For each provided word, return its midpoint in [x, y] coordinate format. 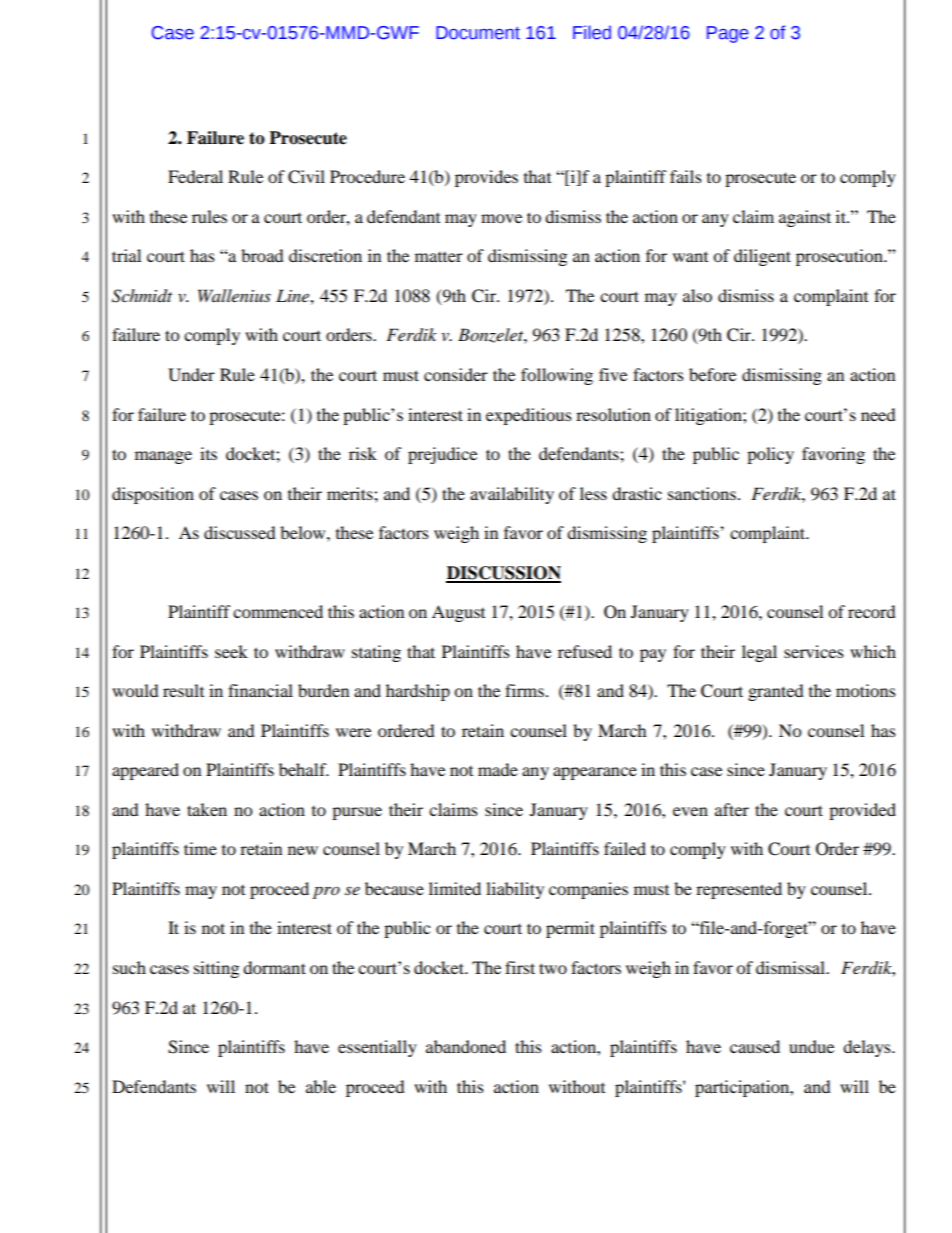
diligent [762, 257]
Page [728, 34]
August [458, 613]
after [732, 809]
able [321, 1086]
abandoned [466, 1046]
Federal [195, 176]
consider [456, 374]
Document [478, 33]
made [498, 769]
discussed [240, 532]
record [872, 611]
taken [207, 809]
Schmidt [142, 296]
